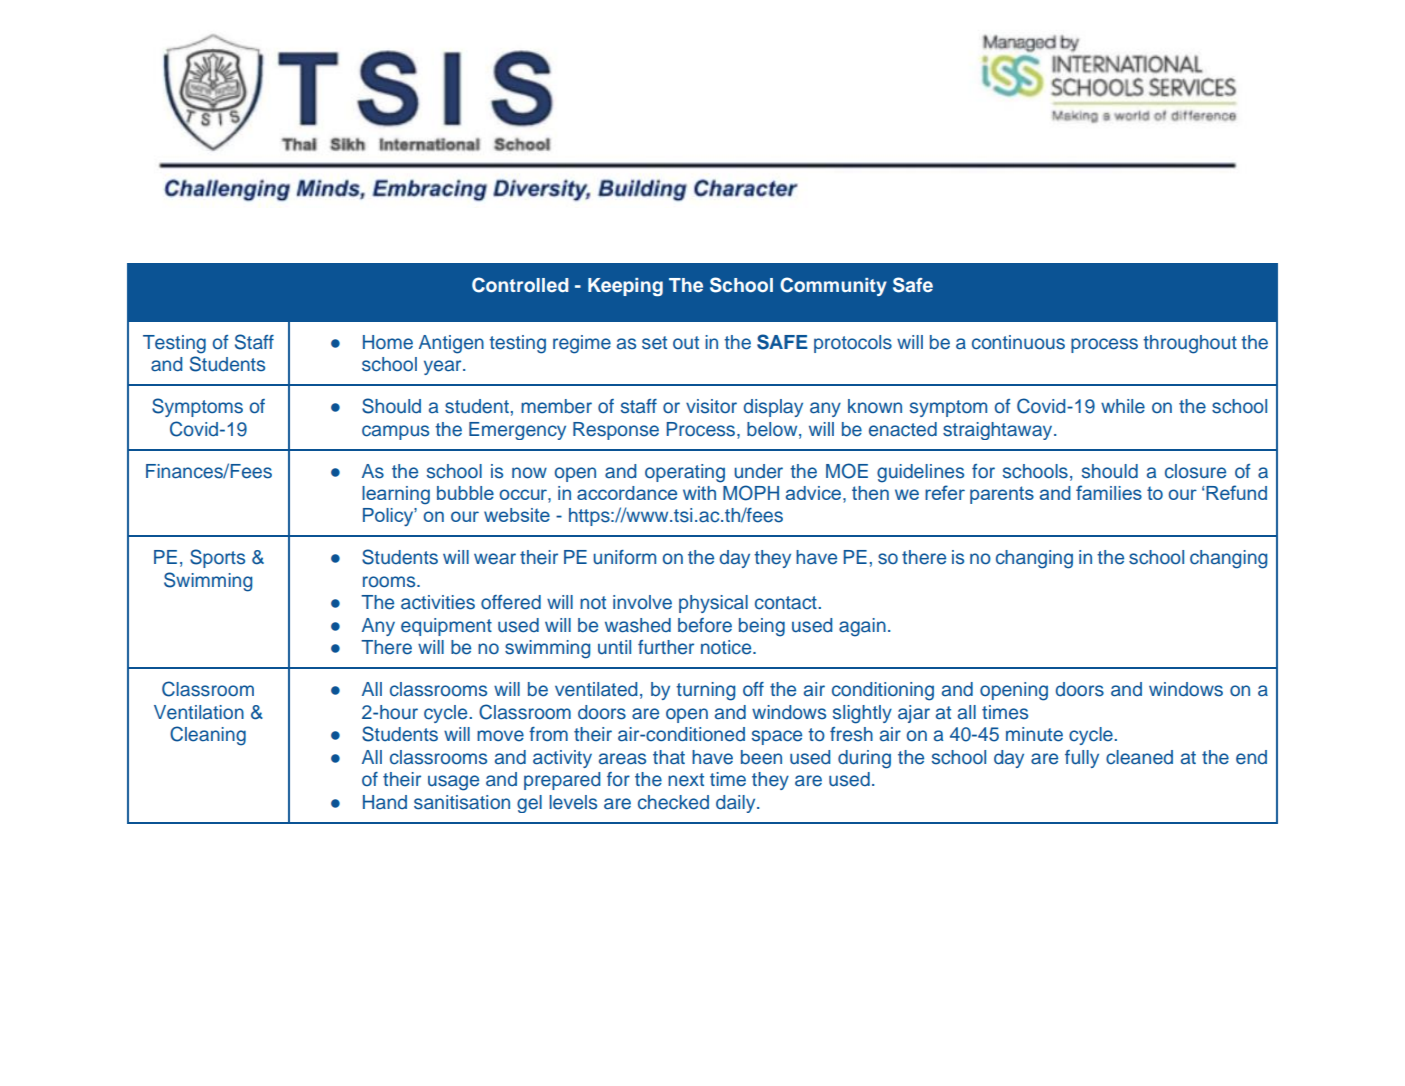 The image size is (1405, 1086). I want to click on again, so click(862, 627).
